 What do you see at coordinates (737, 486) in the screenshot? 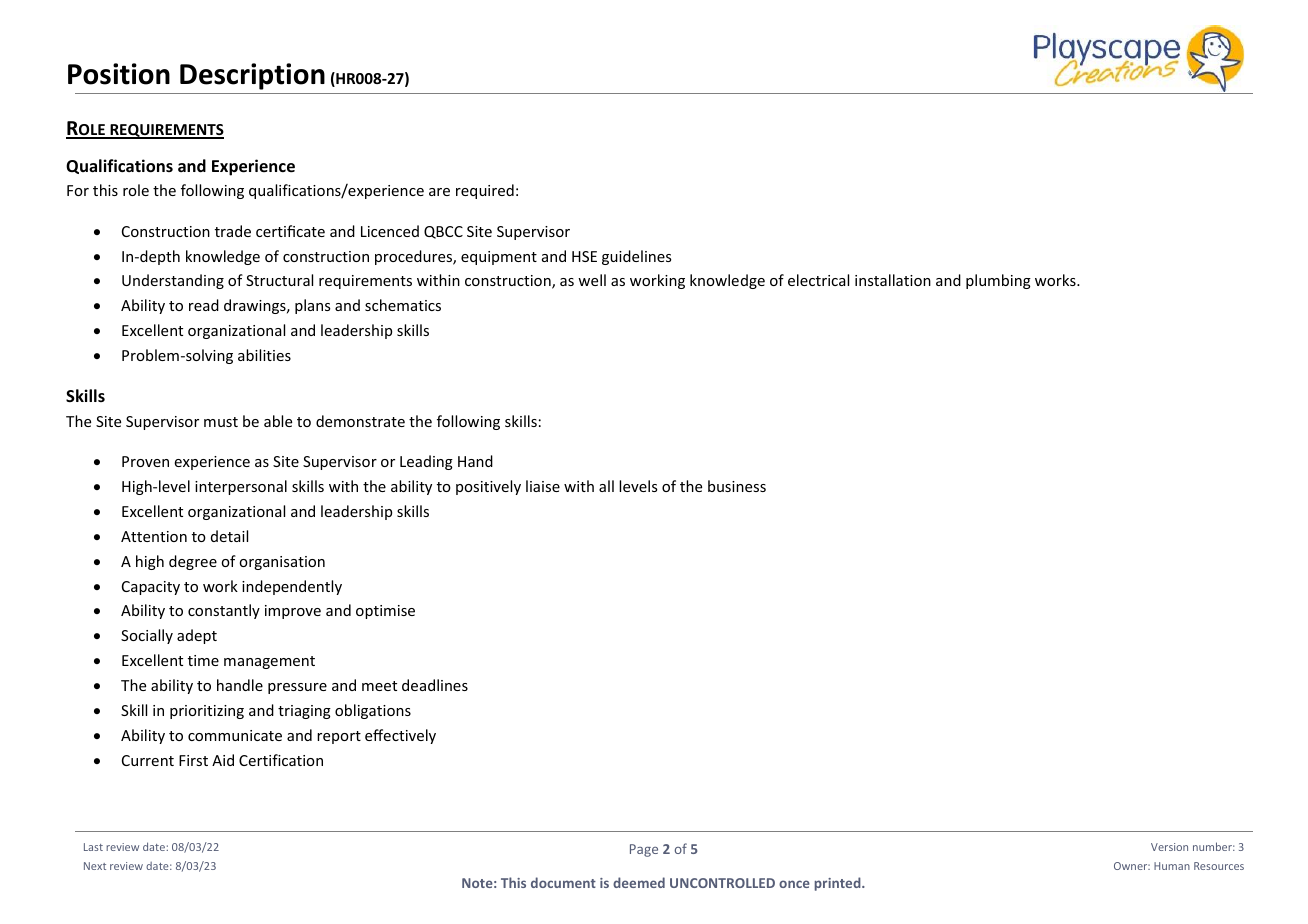
I see `business` at bounding box center [737, 486].
